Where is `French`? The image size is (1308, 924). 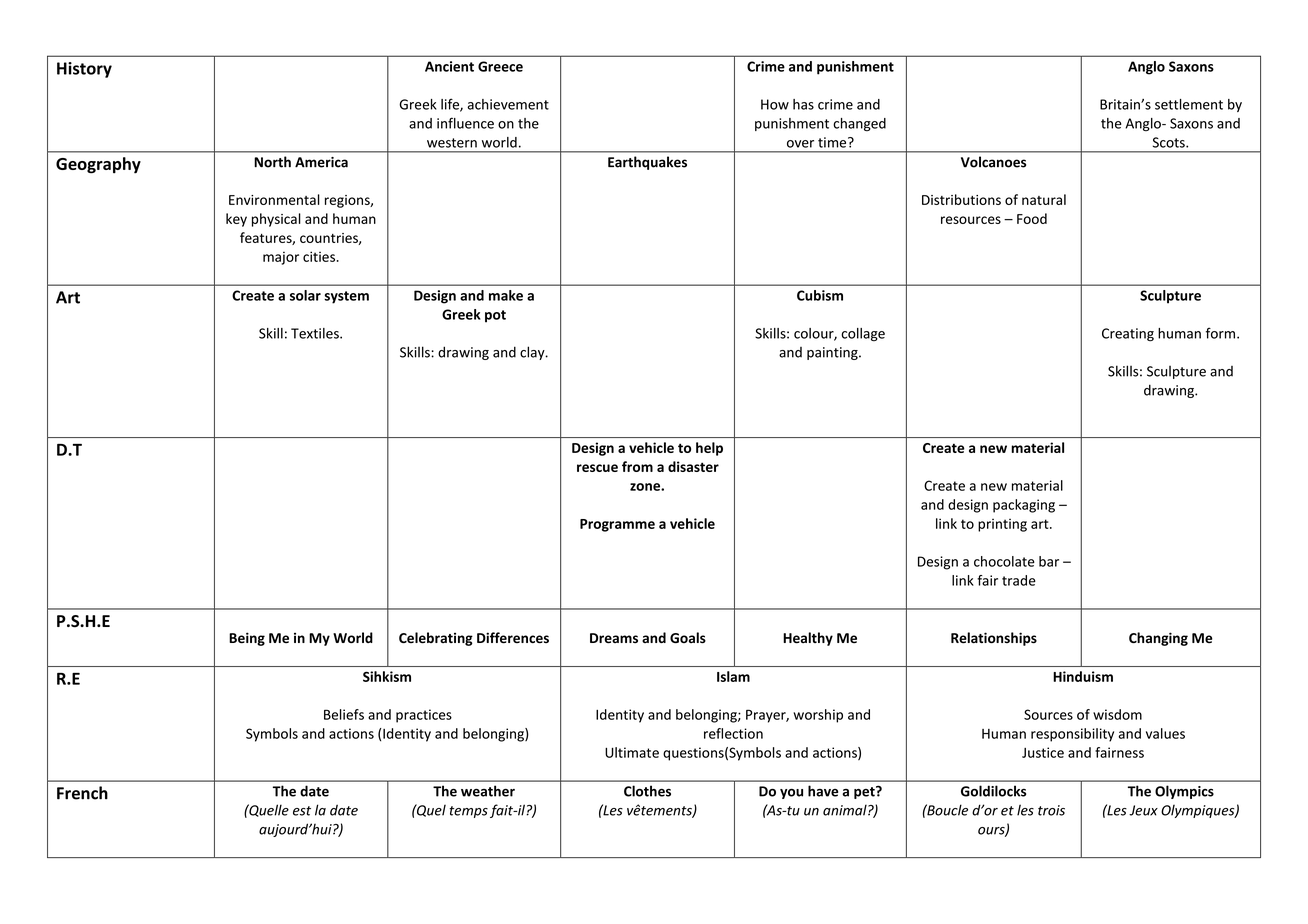
French is located at coordinates (82, 793).
